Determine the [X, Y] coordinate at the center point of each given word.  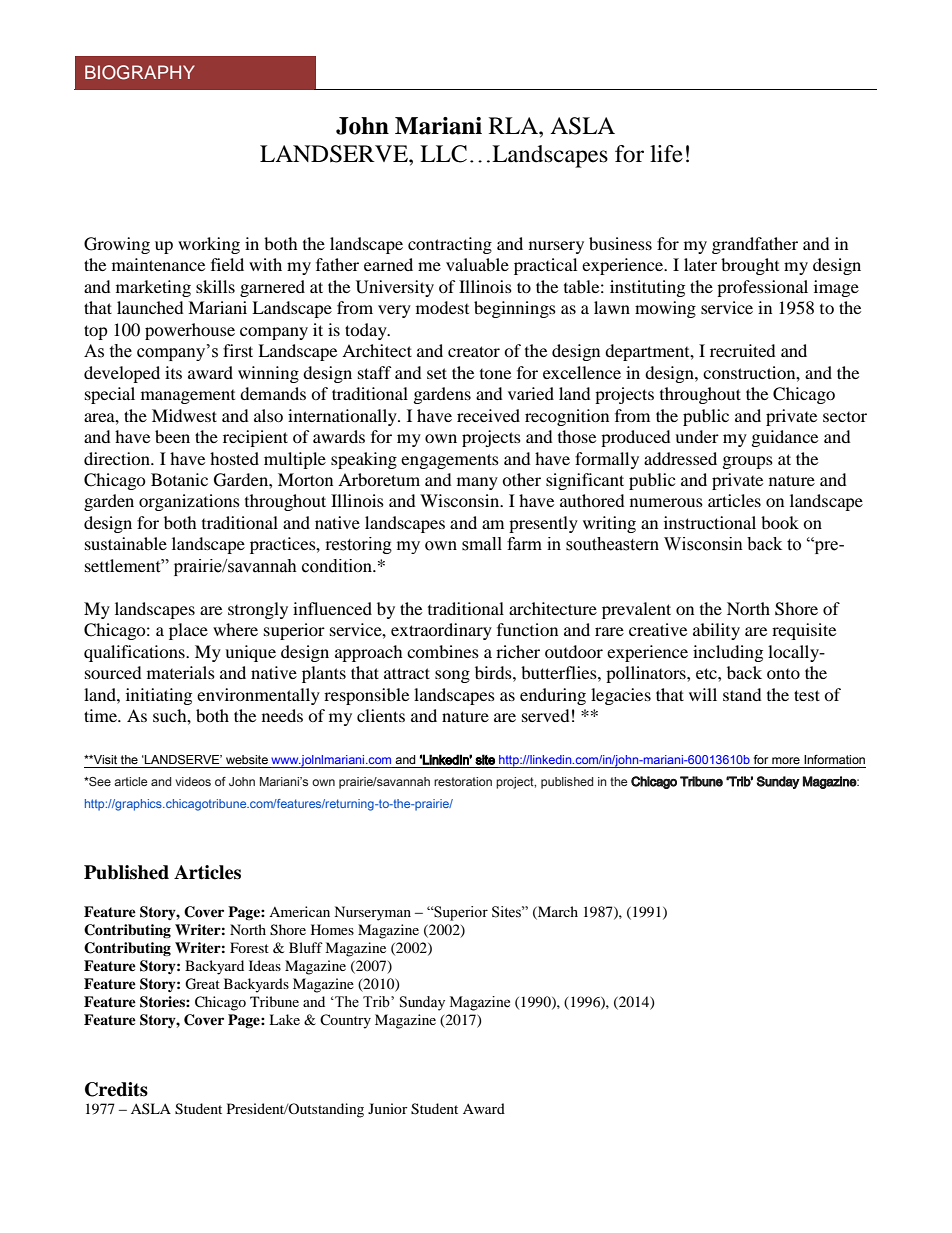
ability [716, 631]
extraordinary [441, 631]
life [666, 154]
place [188, 631]
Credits [116, 1089]
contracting [450, 245]
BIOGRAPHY [140, 72]
